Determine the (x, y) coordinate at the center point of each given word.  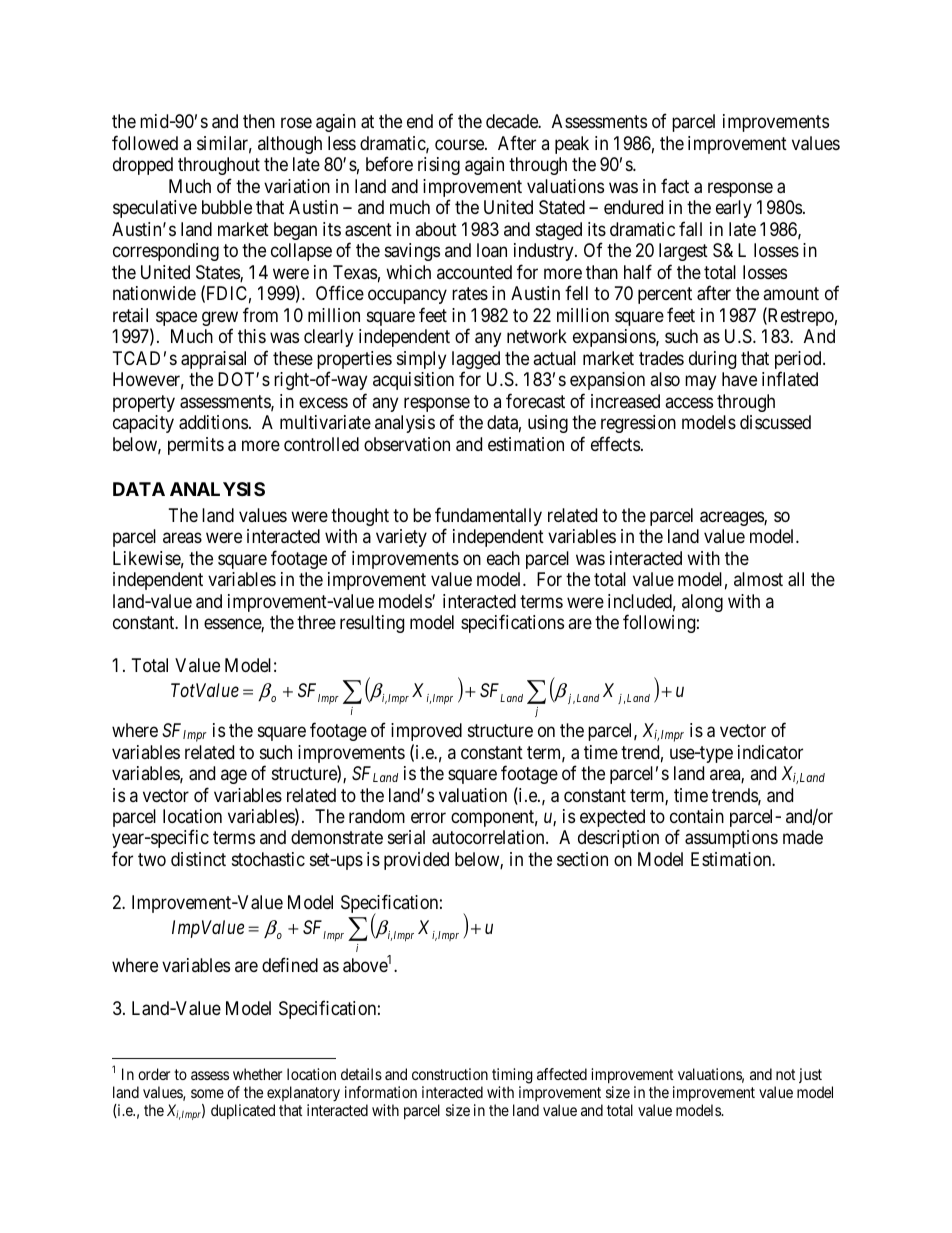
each (503, 558)
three (316, 622)
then (259, 121)
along (702, 603)
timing (512, 1077)
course (460, 144)
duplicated (243, 1111)
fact (675, 186)
